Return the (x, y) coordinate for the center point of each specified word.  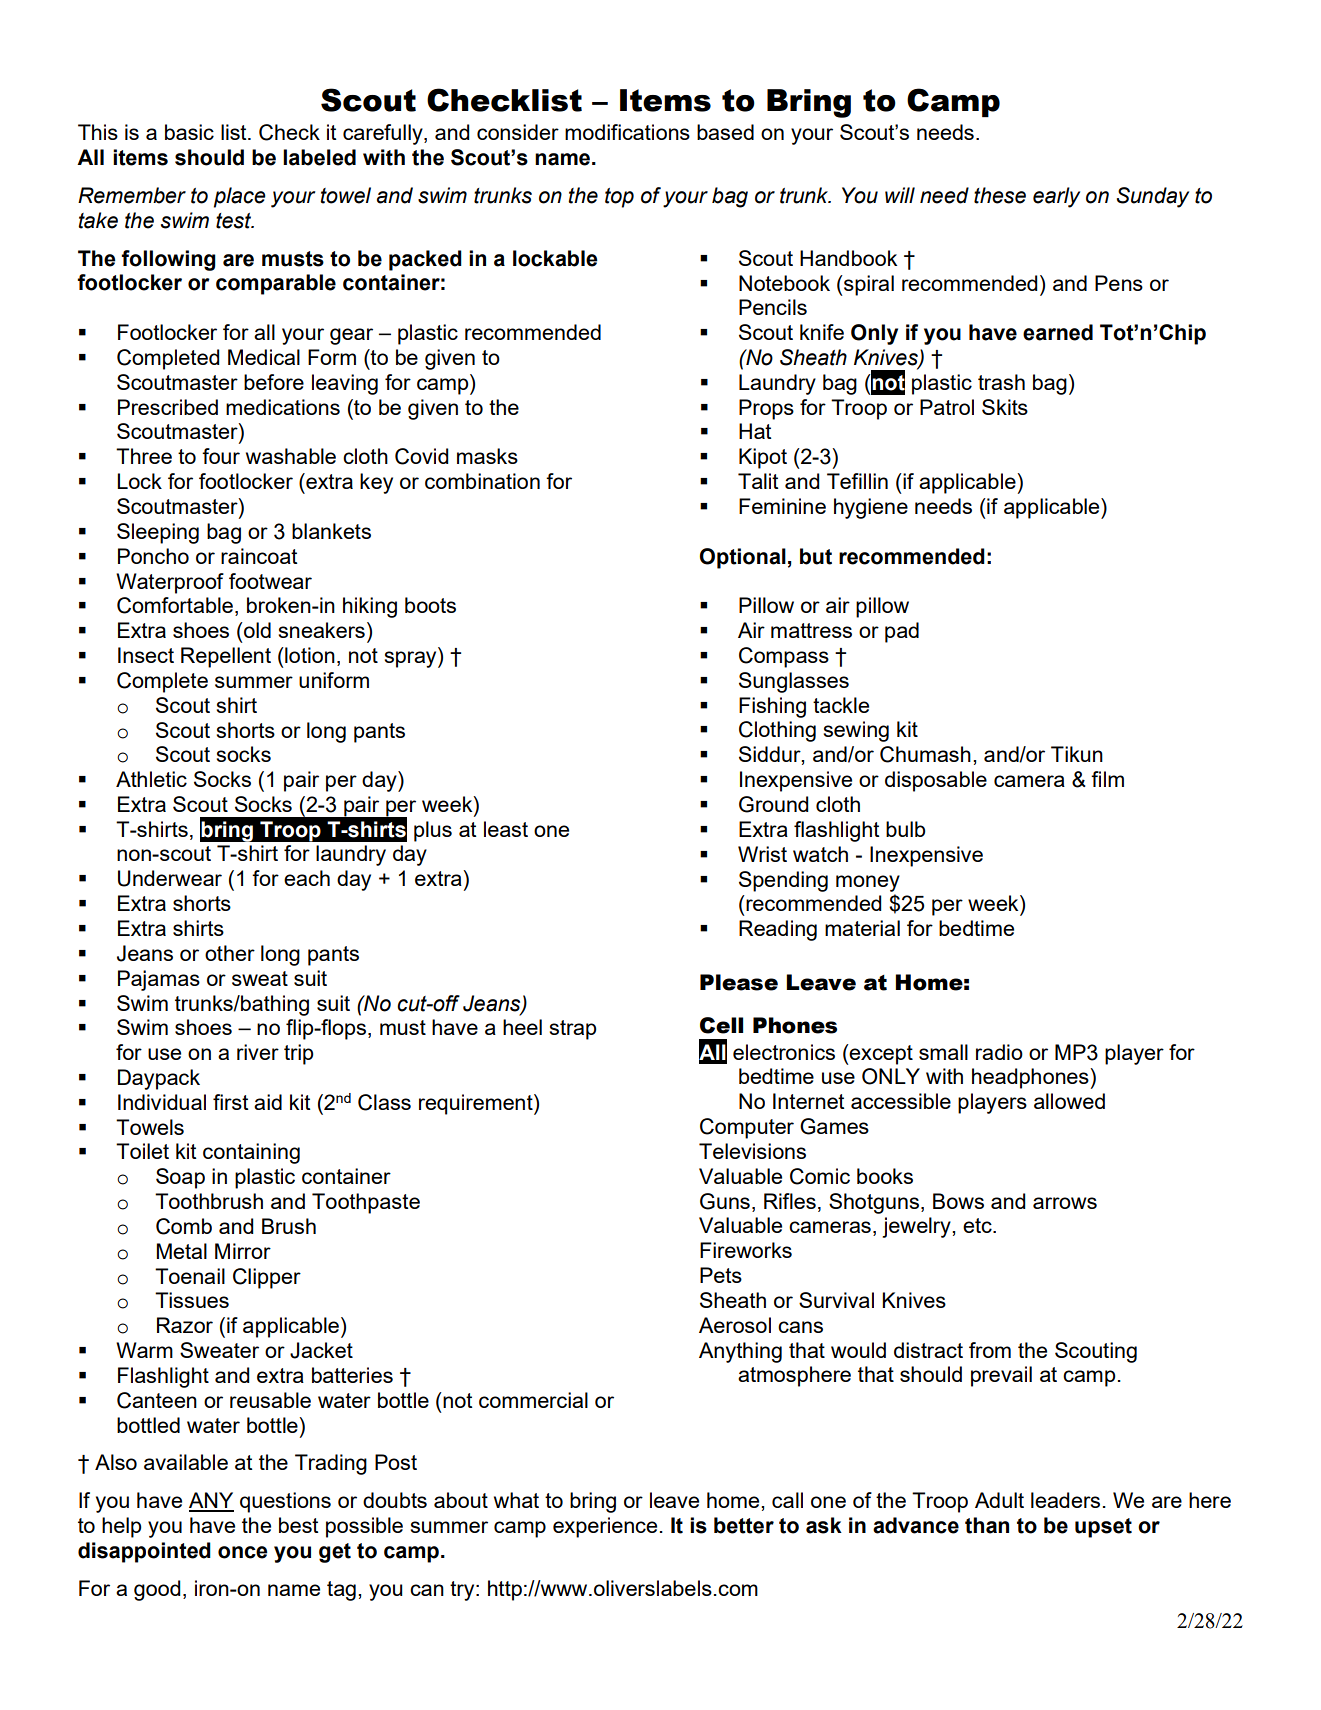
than (987, 1525)
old (256, 630)
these (1000, 195)
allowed (1069, 1101)
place (240, 197)
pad (902, 632)
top (619, 198)
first (230, 1102)
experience (605, 1527)
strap (573, 1030)
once (243, 1552)
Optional (743, 558)
